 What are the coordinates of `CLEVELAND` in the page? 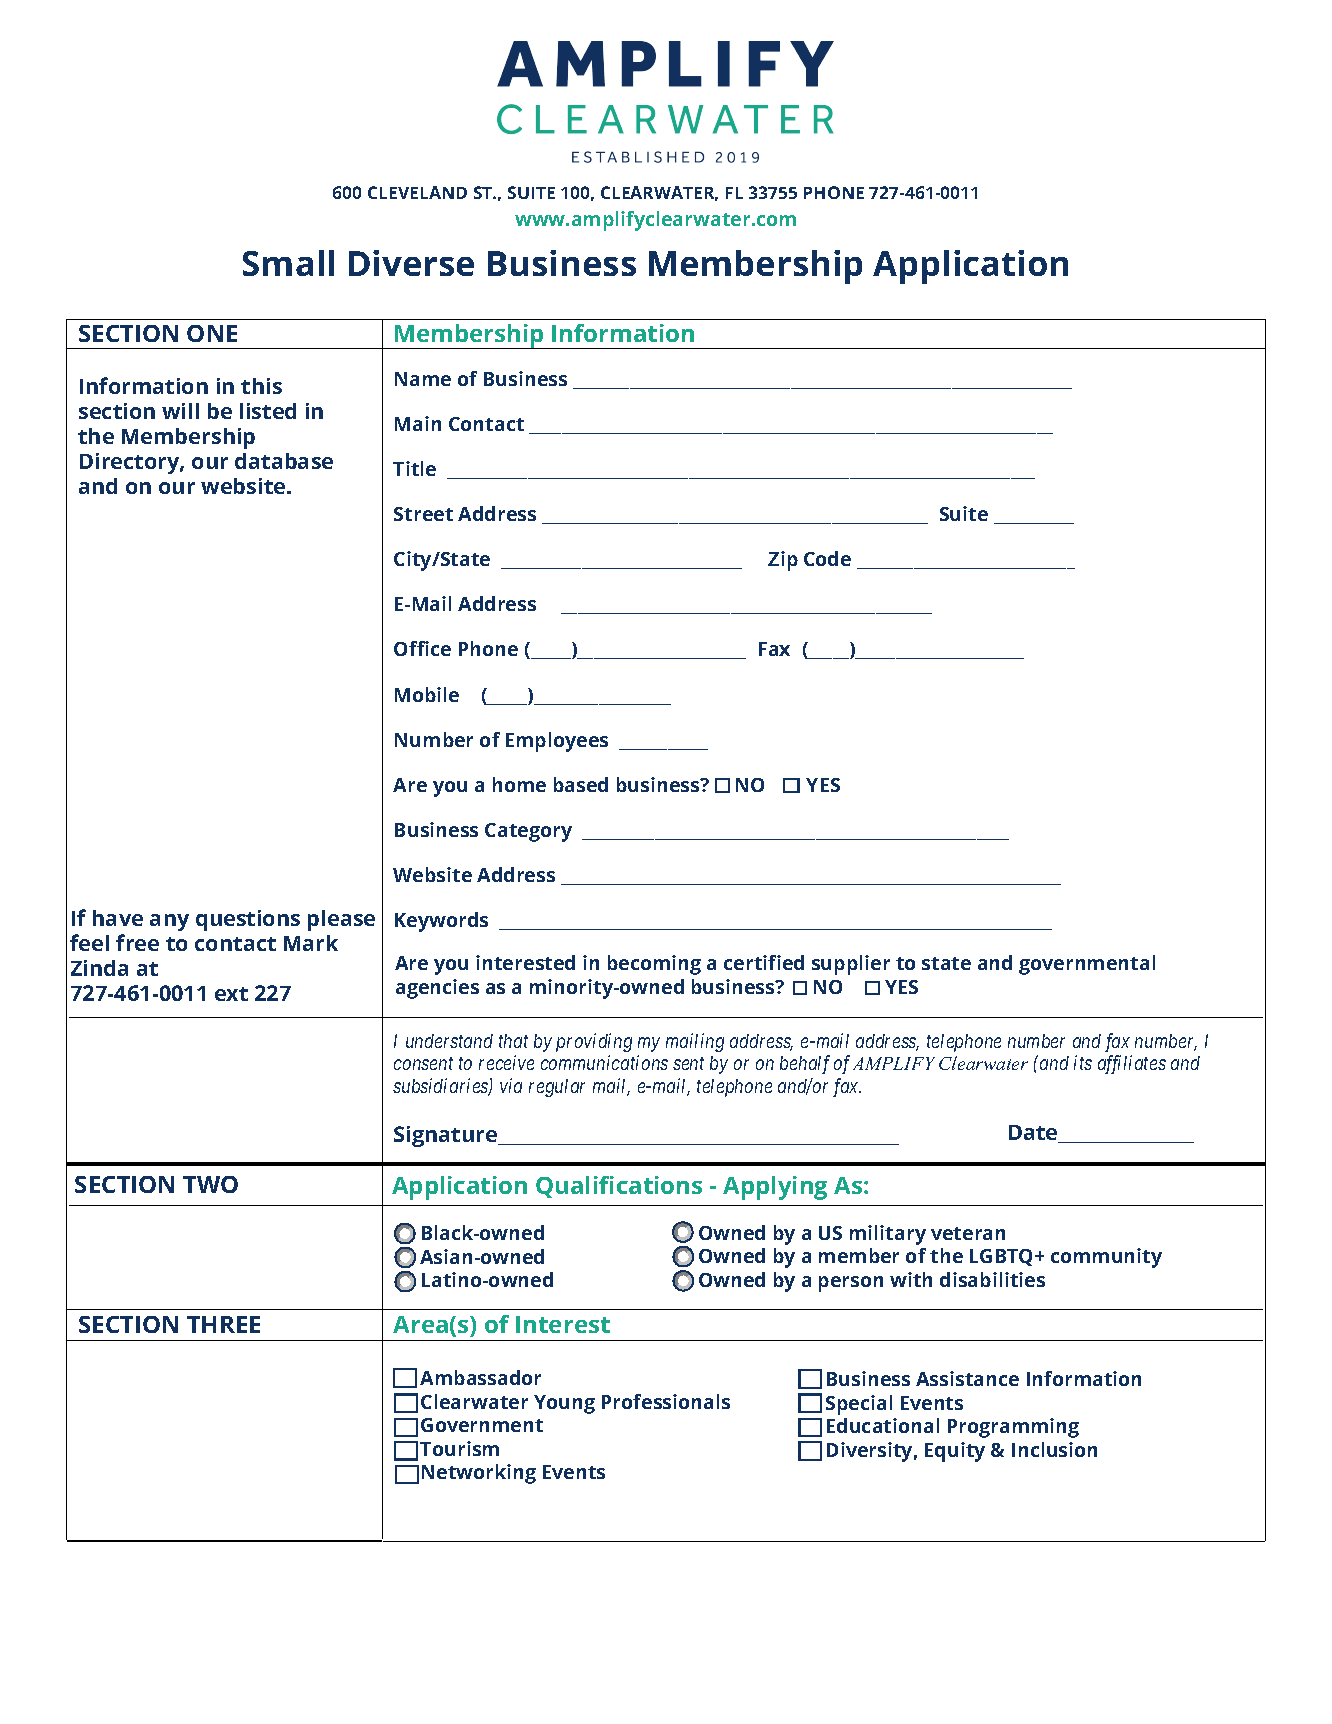 It's located at (417, 192).
